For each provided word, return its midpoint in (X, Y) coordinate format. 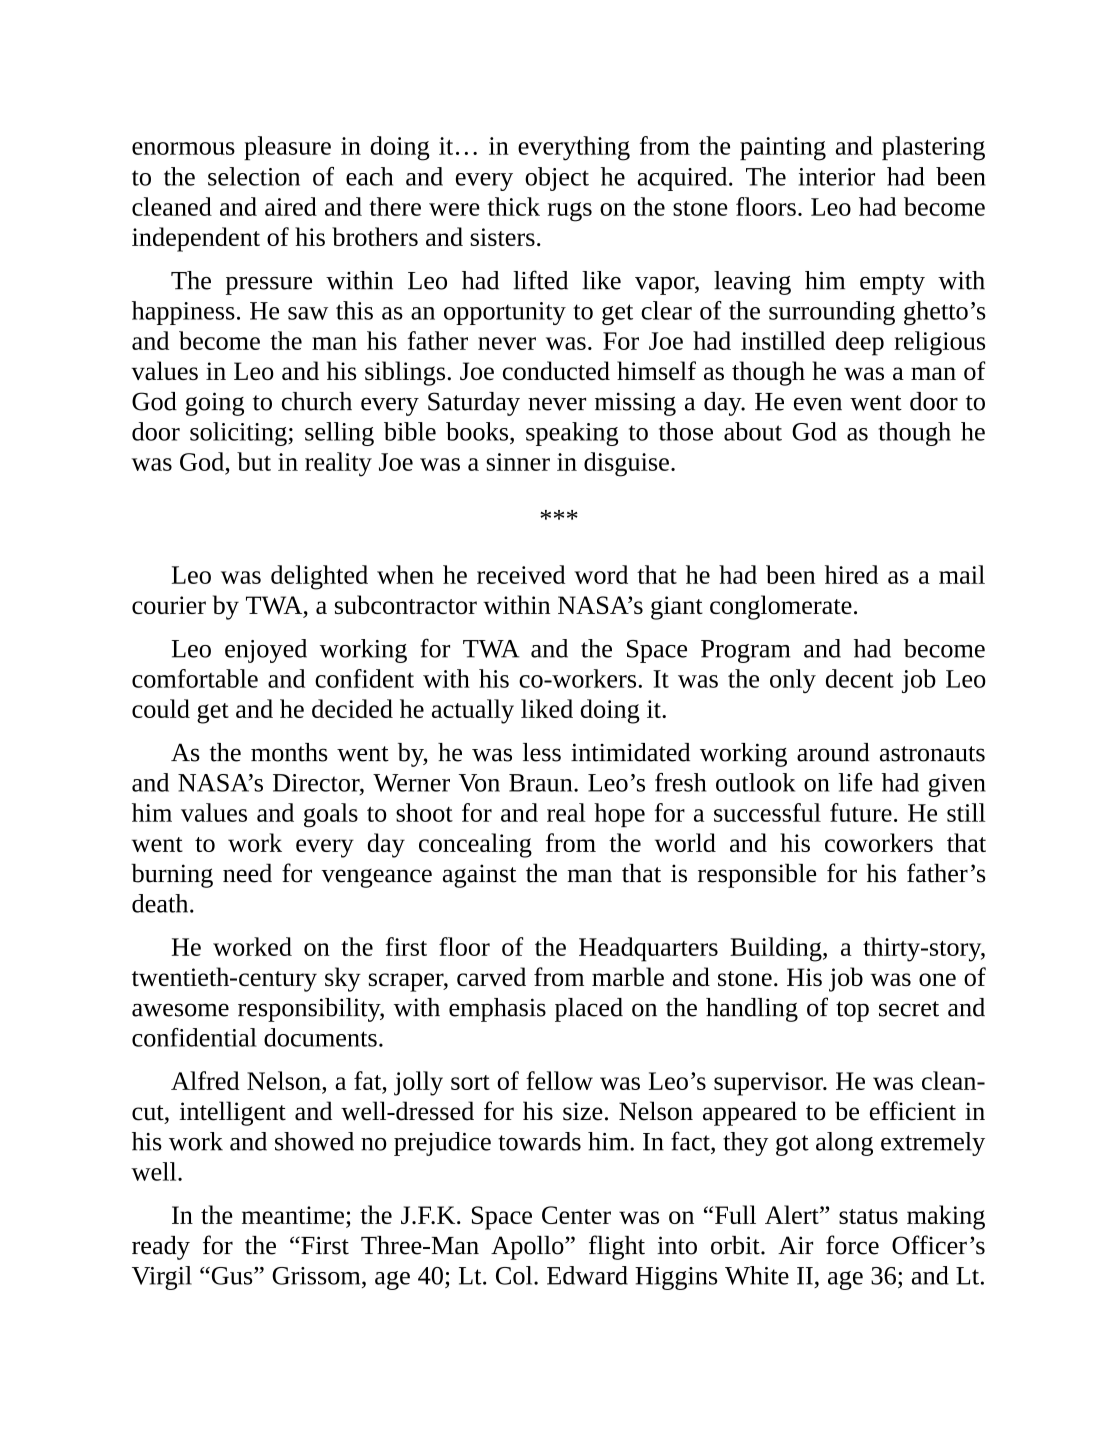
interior (837, 177)
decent (860, 678)
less (542, 752)
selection (254, 176)
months (289, 752)
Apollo (528, 1248)
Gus (232, 1276)
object (557, 179)
